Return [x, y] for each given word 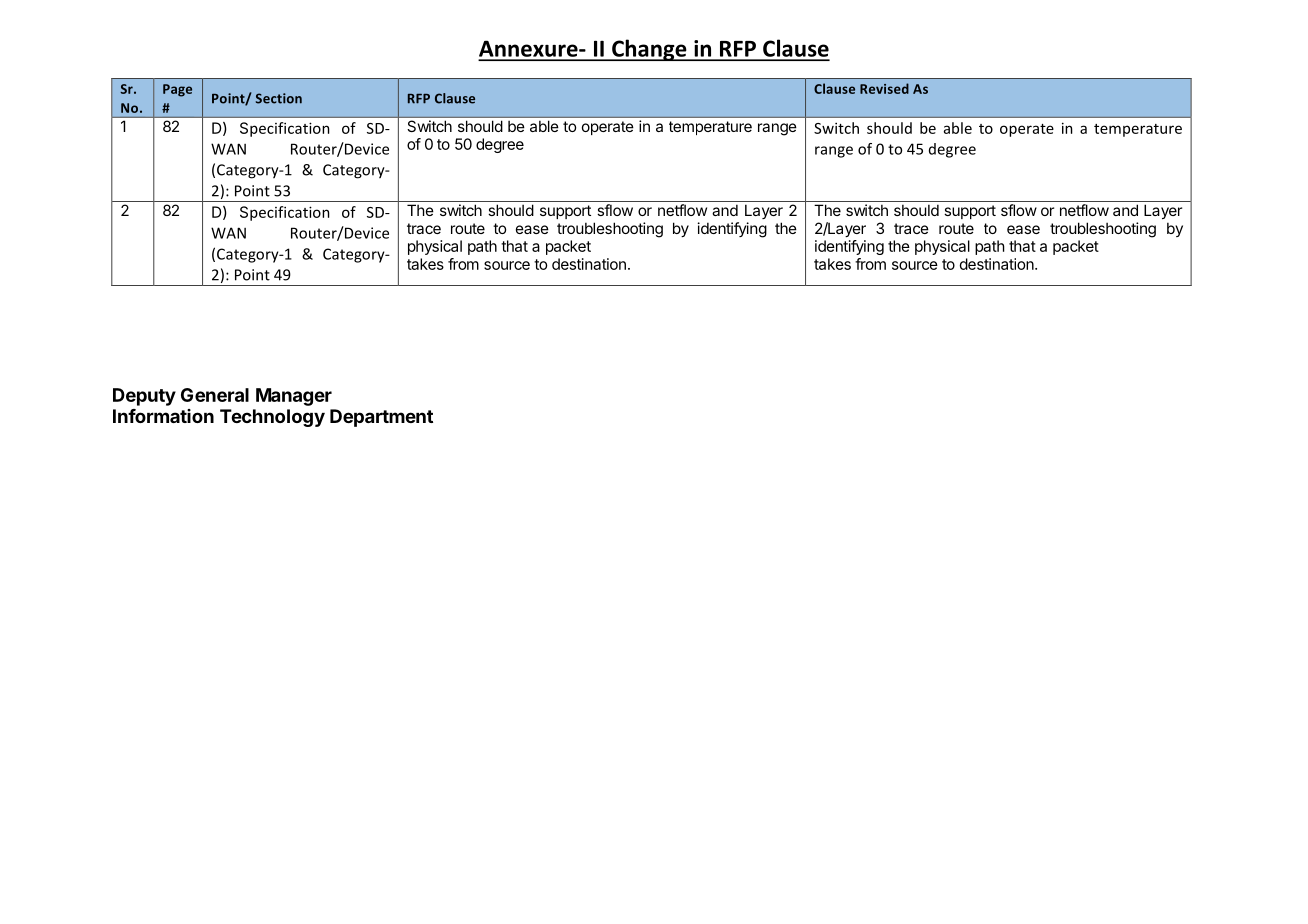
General [215, 395]
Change [649, 50]
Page [177, 90]
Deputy [144, 397]
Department [381, 418]
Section [279, 98]
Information [163, 416]
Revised [884, 88]
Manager [294, 397]
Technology [272, 418]
